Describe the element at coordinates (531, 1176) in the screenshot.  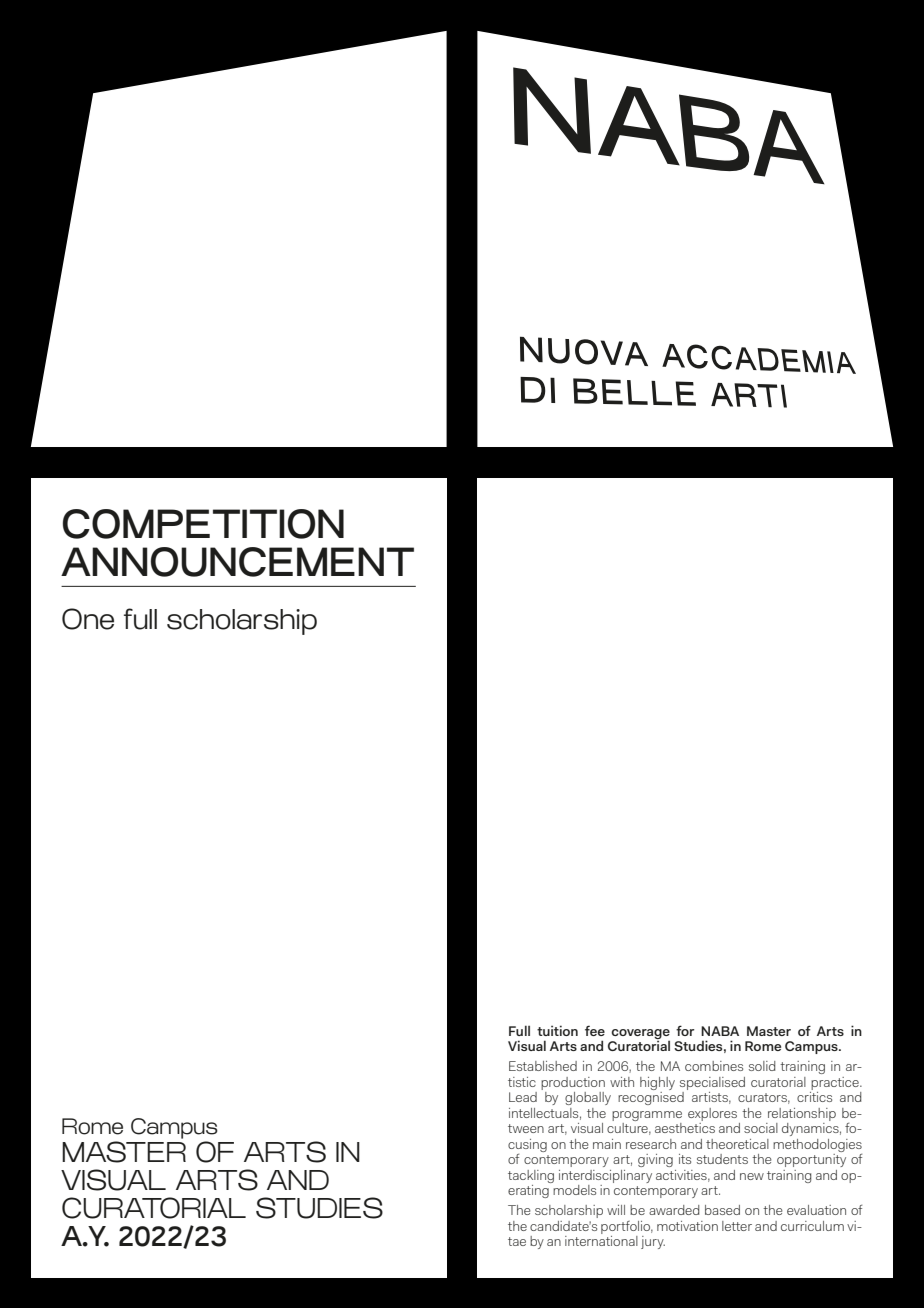
I see `tackling` at that location.
